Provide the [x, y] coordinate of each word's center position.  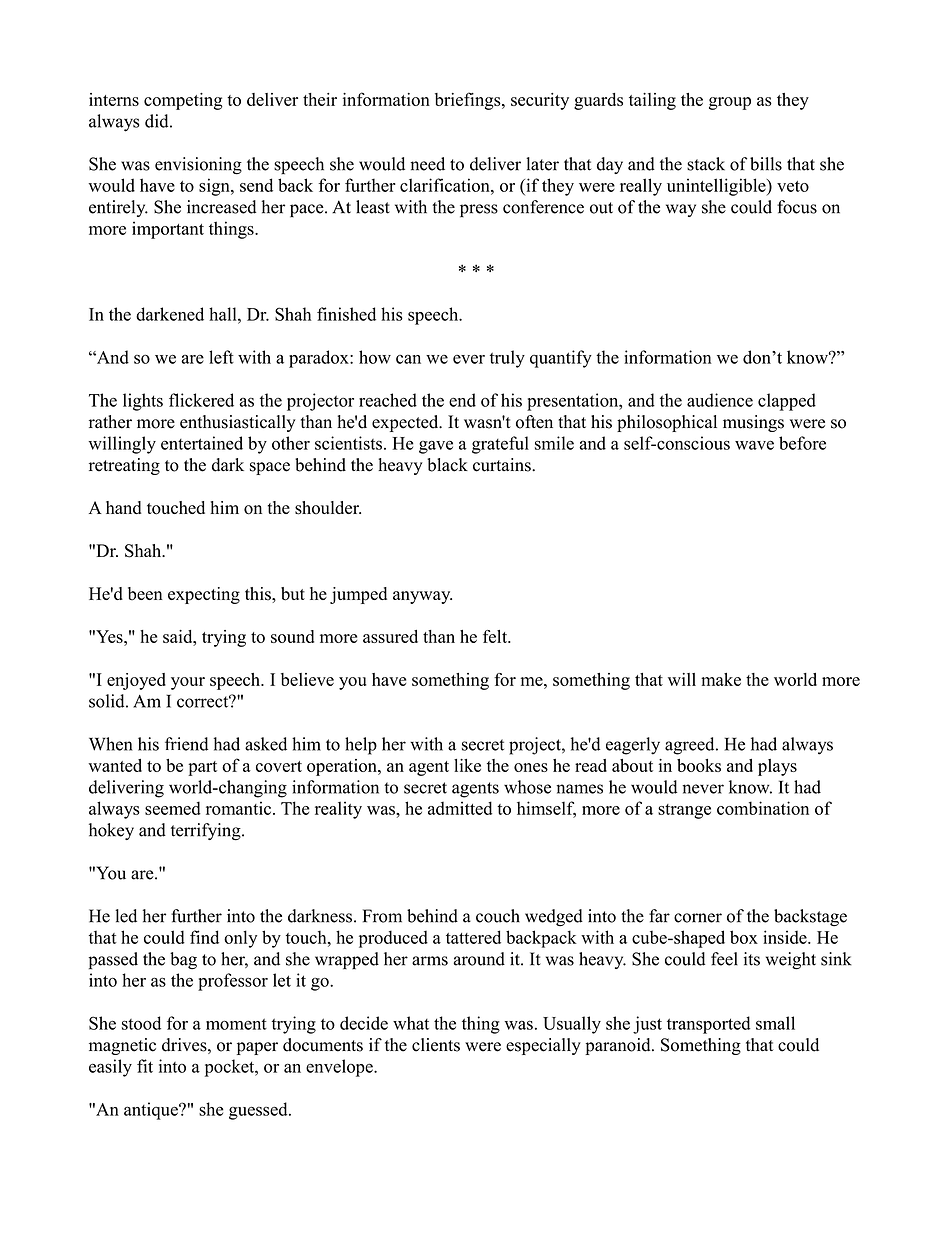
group [730, 103]
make [721, 679]
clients [436, 1045]
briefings [469, 101]
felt [496, 636]
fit [145, 1066]
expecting [204, 595]
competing [183, 101]
